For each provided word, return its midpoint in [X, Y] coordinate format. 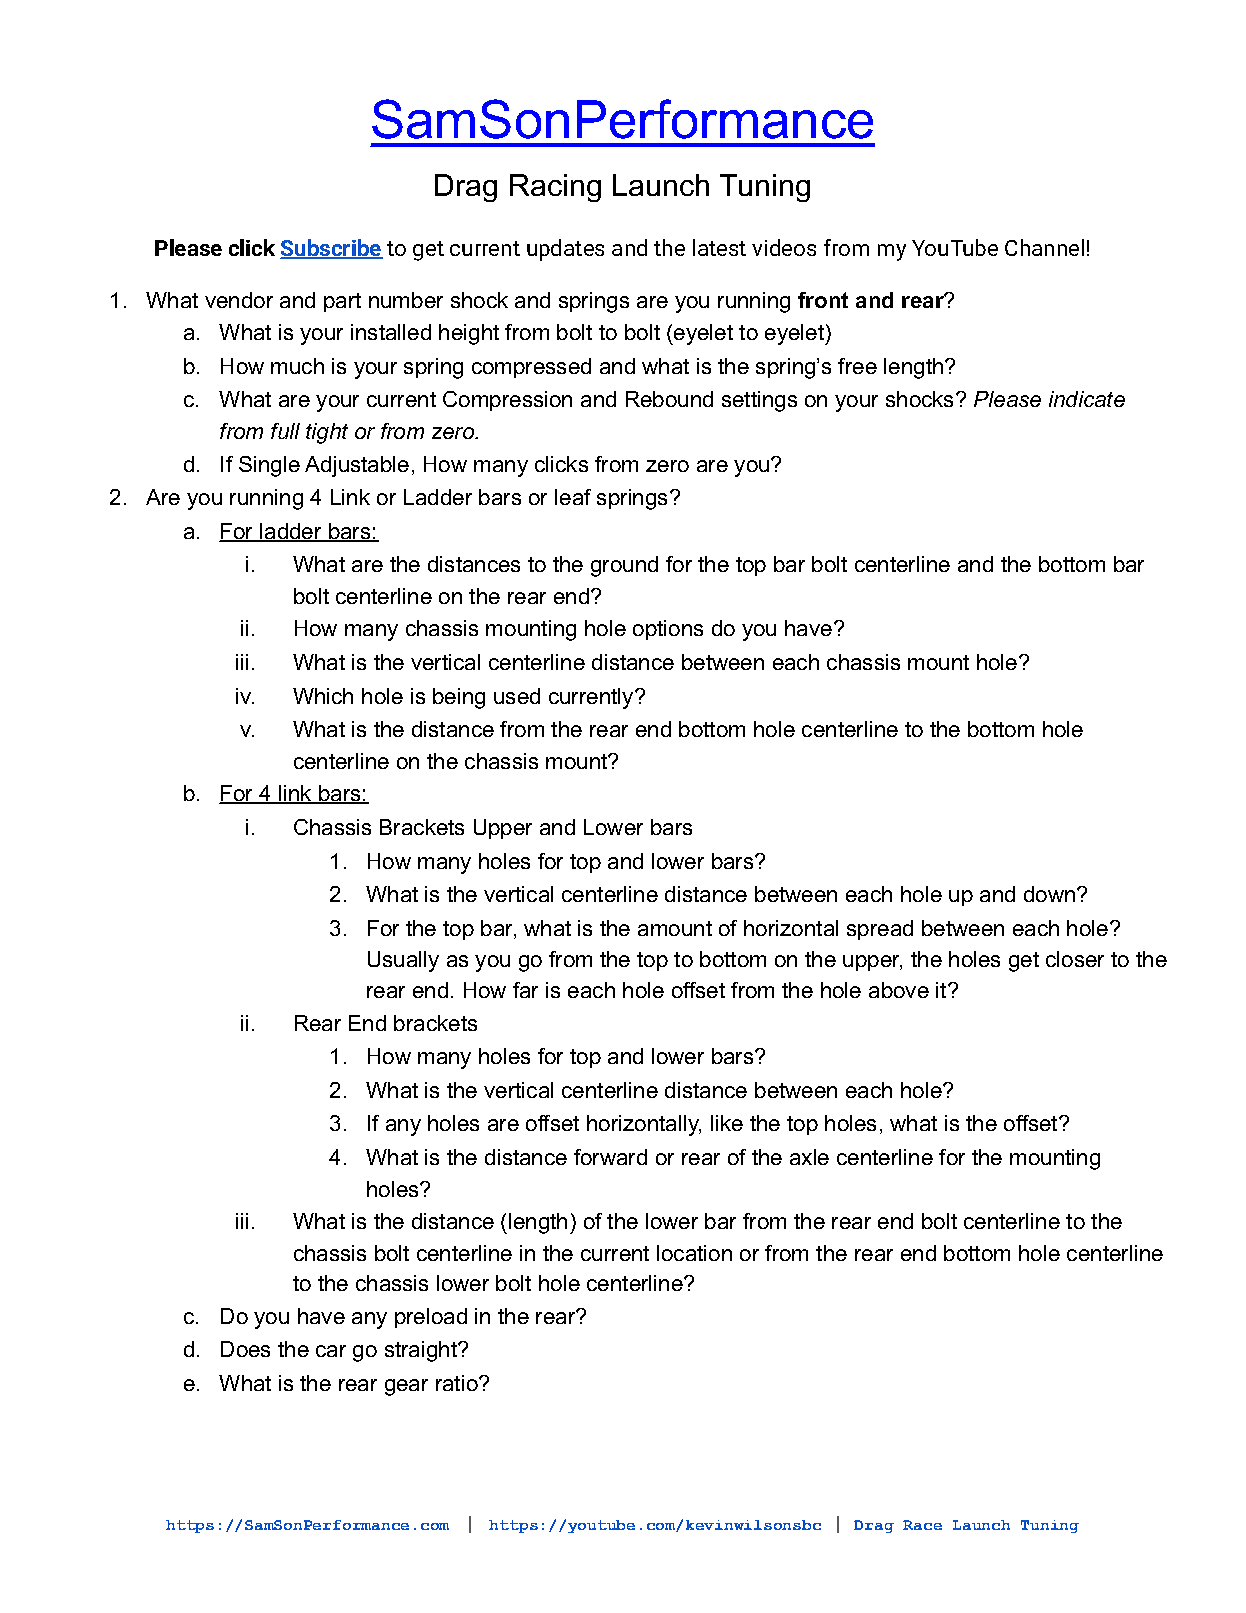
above [899, 990]
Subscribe [331, 249]
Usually [403, 961]
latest [719, 247]
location [694, 1253]
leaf [573, 497]
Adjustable [357, 466]
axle [809, 1157]
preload [431, 1318]
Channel [1044, 247]
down [1051, 894]
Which [323, 696]
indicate [1087, 399]
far [525, 990]
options [668, 630]
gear [406, 1387]
